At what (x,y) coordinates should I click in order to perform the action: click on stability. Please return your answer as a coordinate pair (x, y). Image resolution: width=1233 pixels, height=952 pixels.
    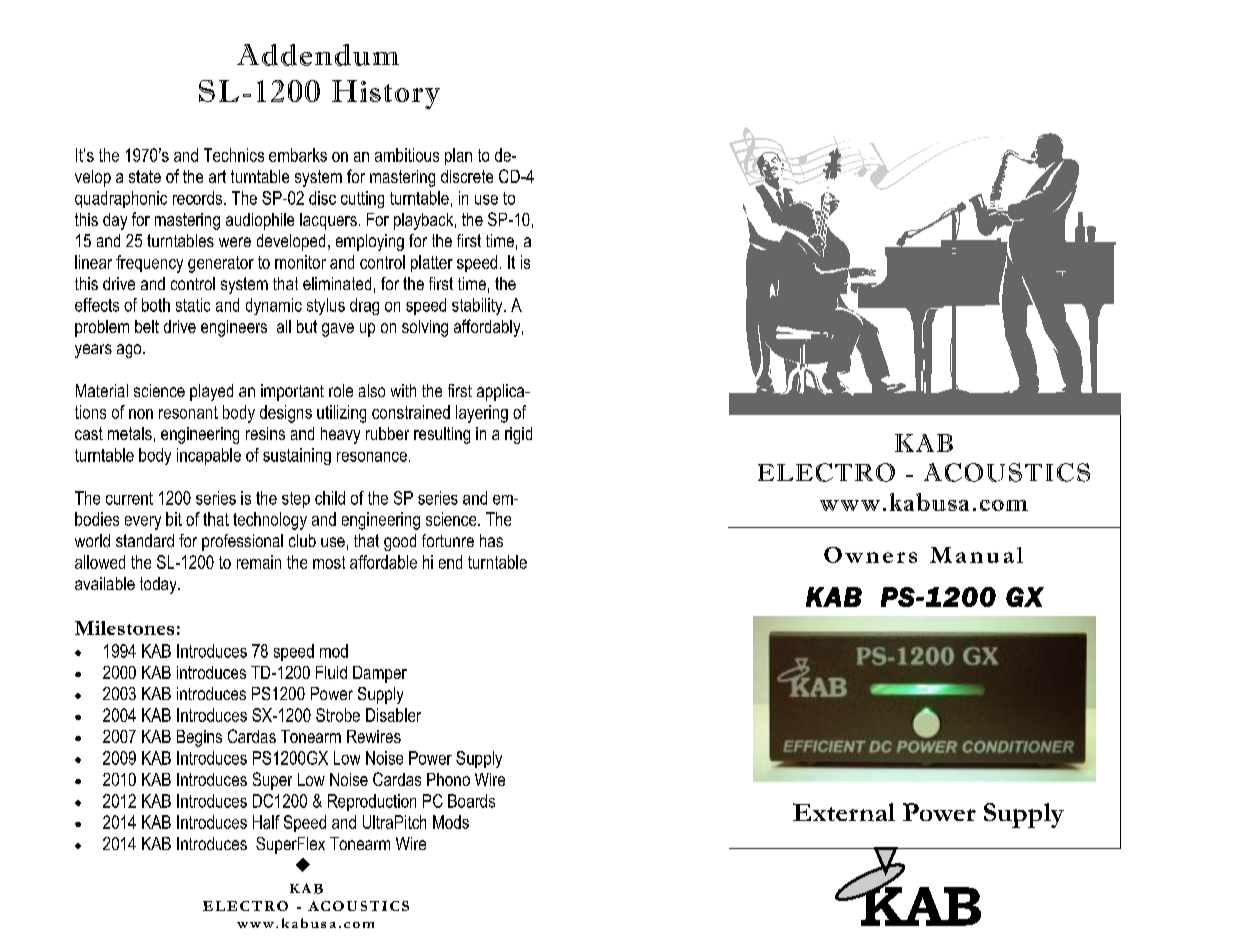
    Looking at the image, I should click on (478, 306).
